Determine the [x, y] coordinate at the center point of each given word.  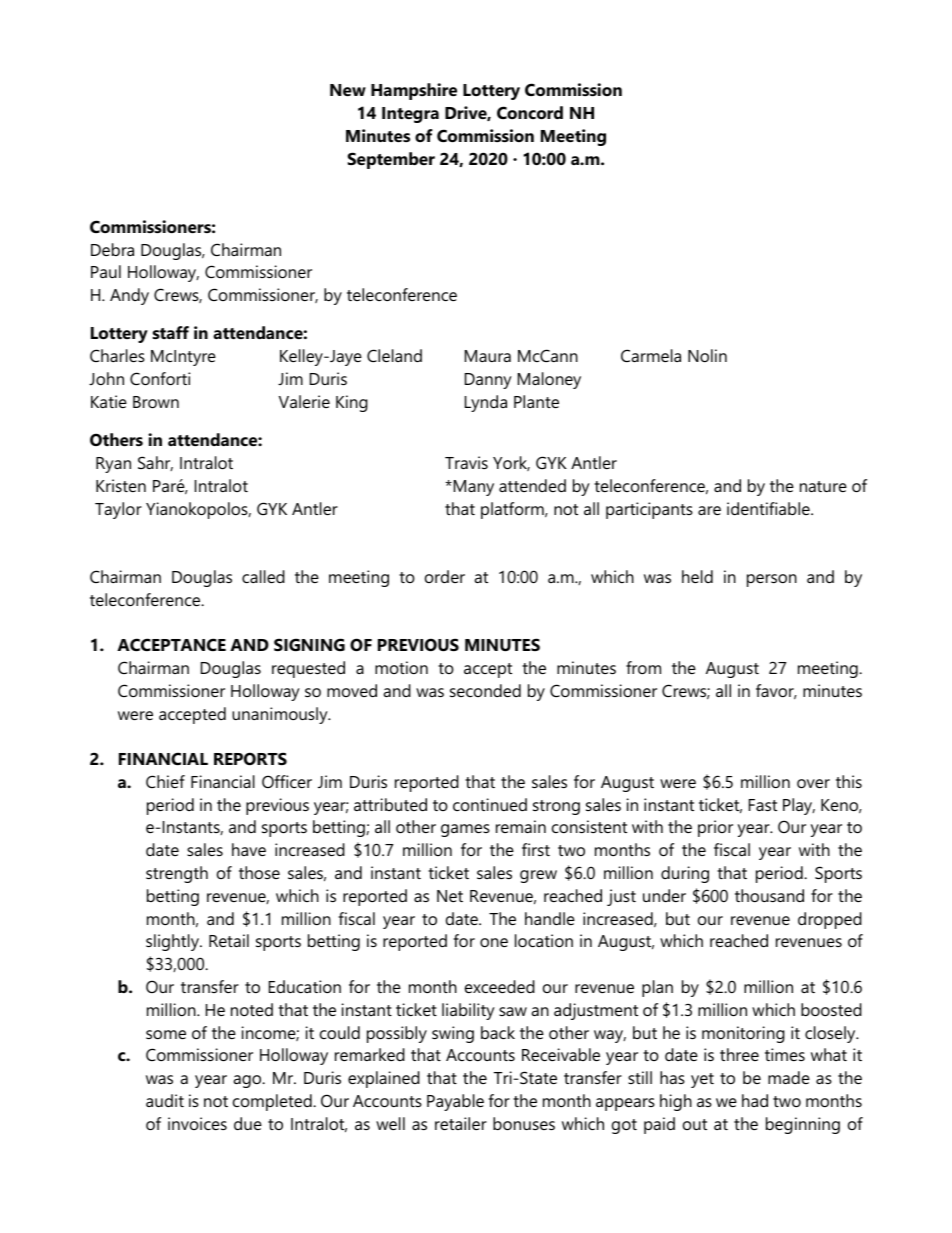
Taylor [118, 510]
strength [177, 874]
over [813, 783]
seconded [485, 690]
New [348, 90]
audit [165, 1100]
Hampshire [414, 91]
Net [450, 896]
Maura [488, 356]
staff [170, 332]
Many [472, 488]
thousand [769, 895]
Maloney [549, 380]
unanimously [281, 715]
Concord [530, 112]
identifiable [769, 508]
